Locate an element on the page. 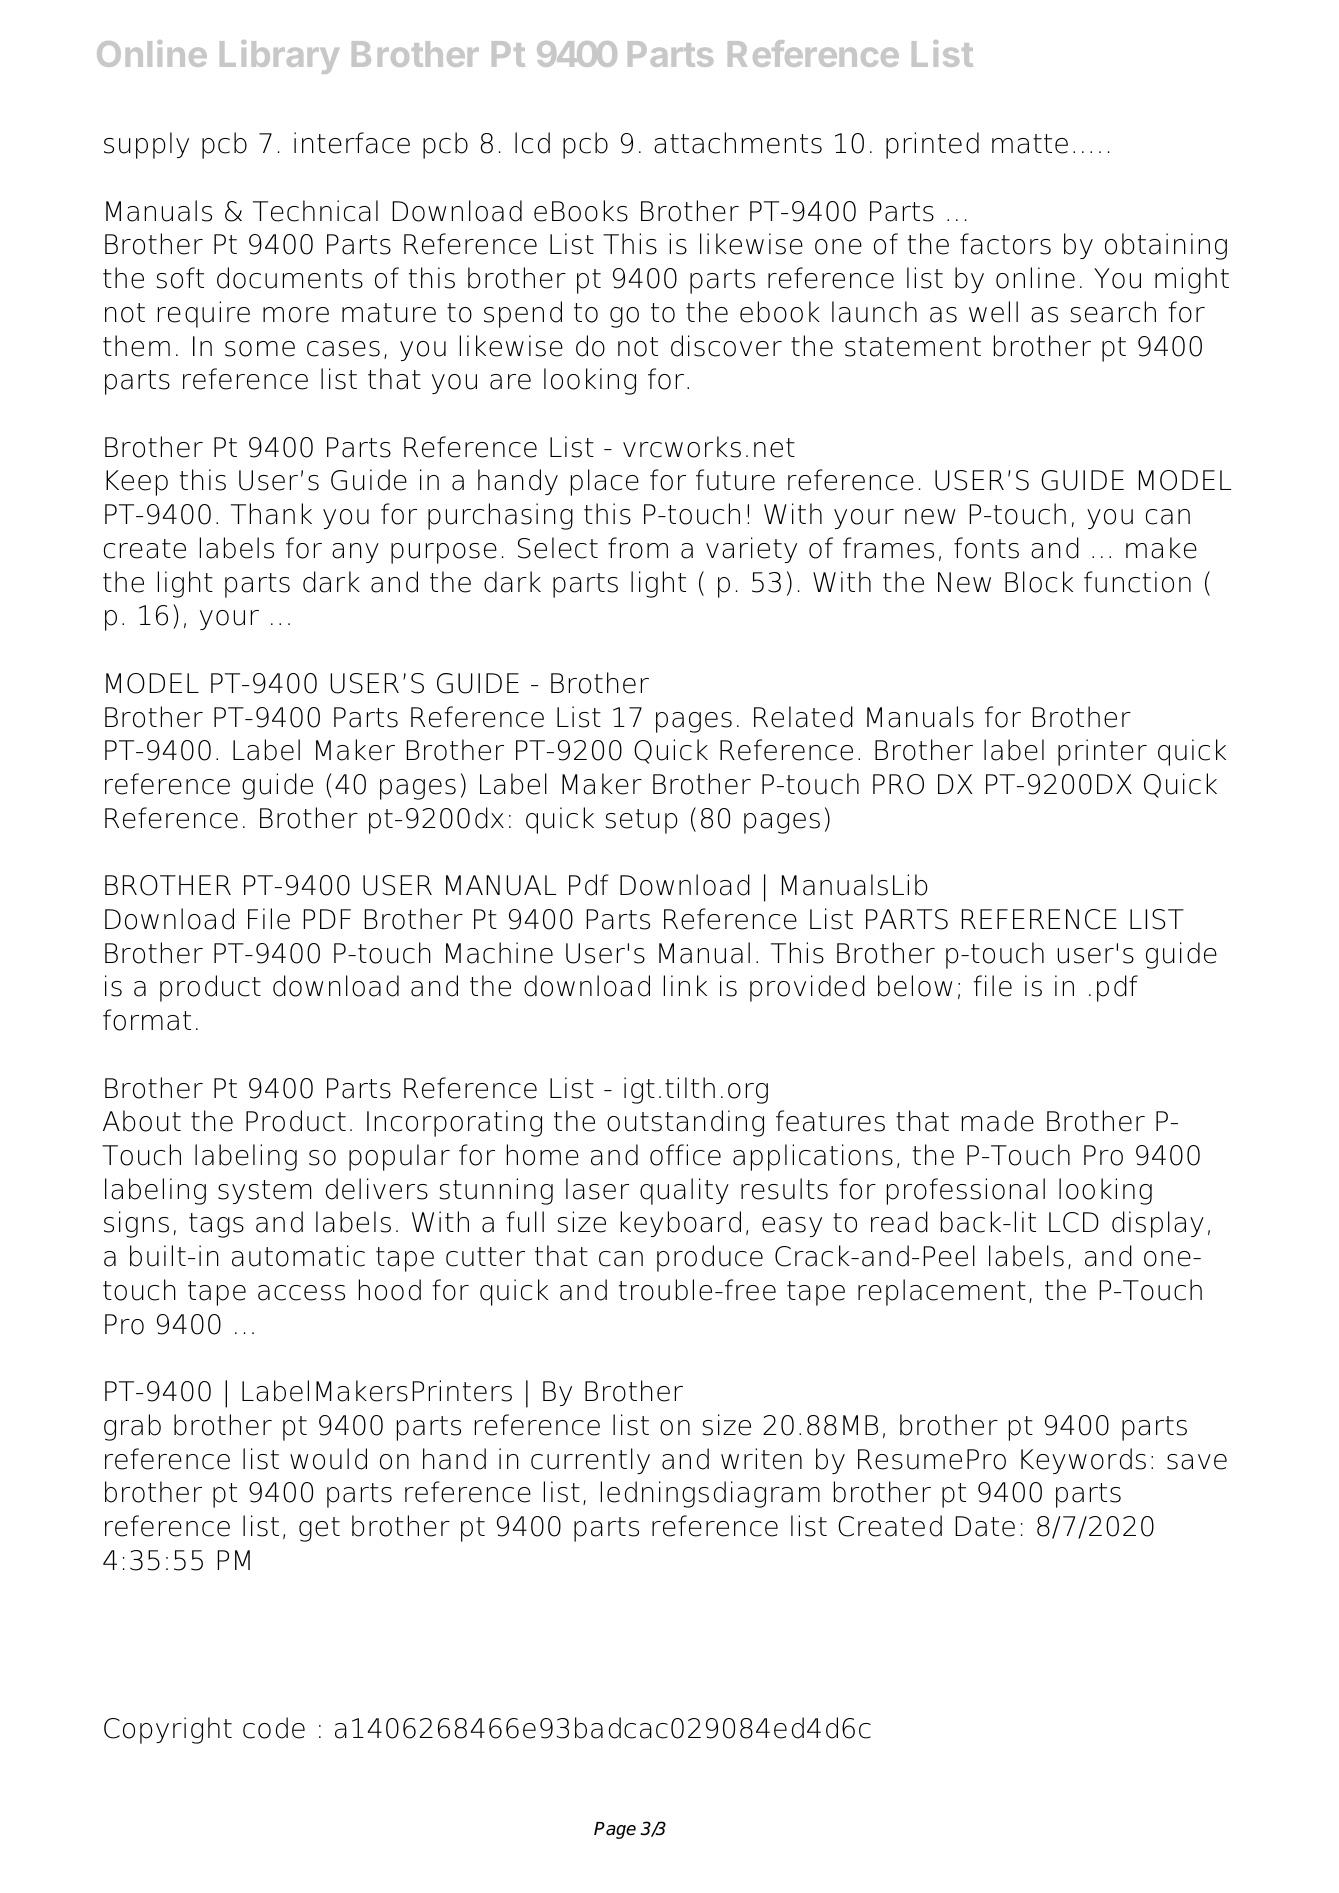 This page has height=1893, width=1339. made is located at coordinates (998, 1121).
